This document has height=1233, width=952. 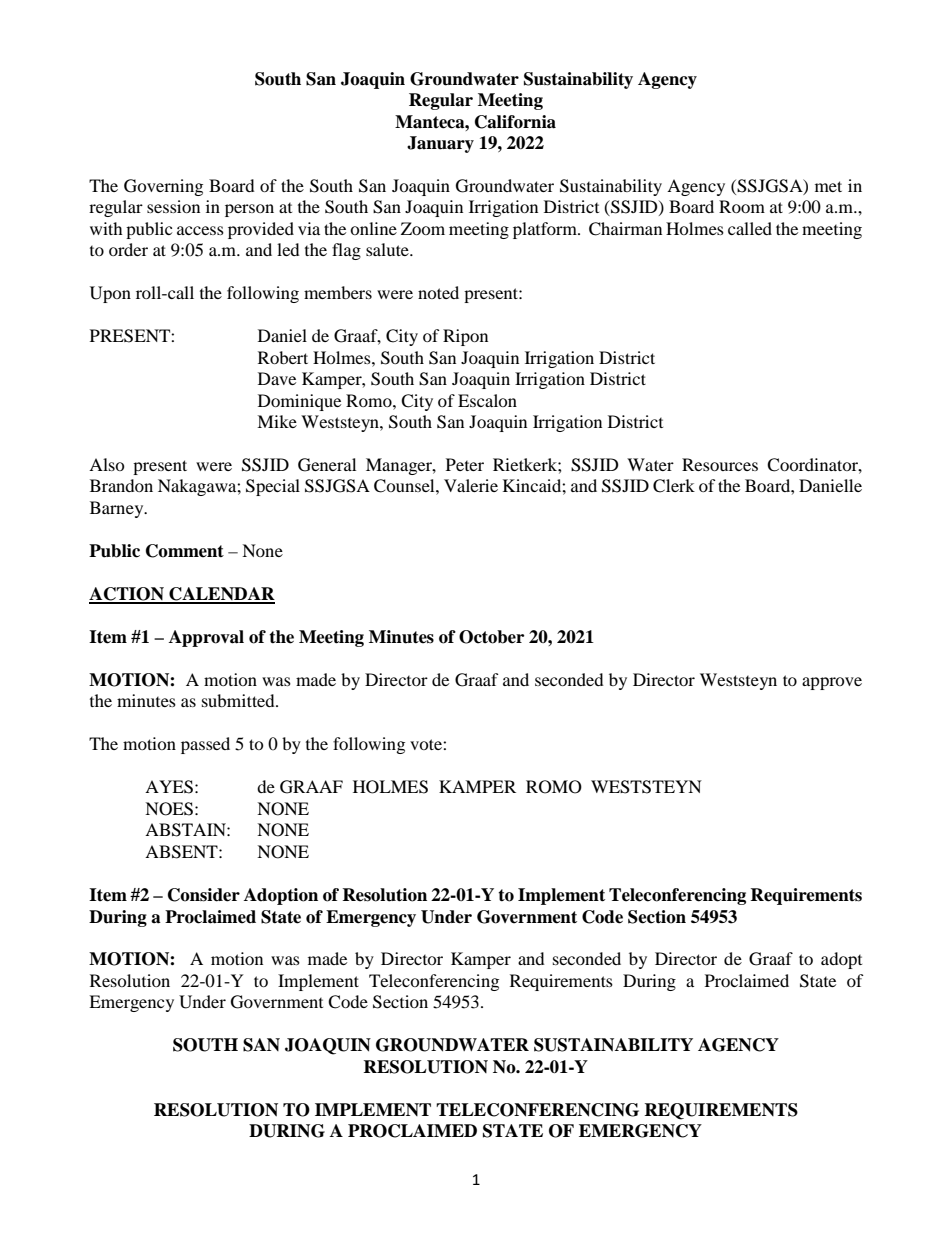 I want to click on Governing, so click(x=163, y=187).
